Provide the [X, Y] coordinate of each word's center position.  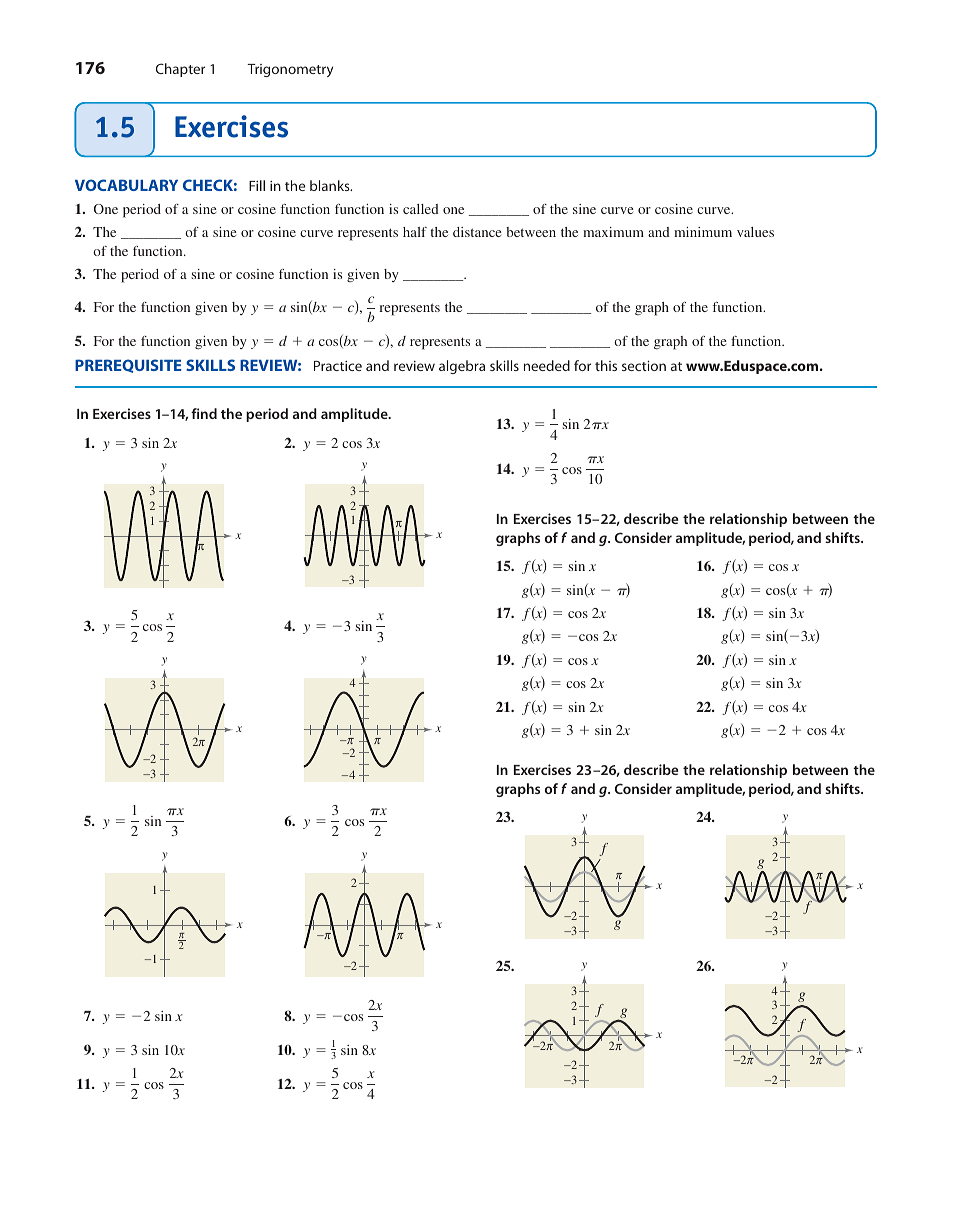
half [415, 232]
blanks [331, 185]
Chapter [180, 70]
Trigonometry [290, 70]
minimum [703, 232]
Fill [257, 185]
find [204, 413]
